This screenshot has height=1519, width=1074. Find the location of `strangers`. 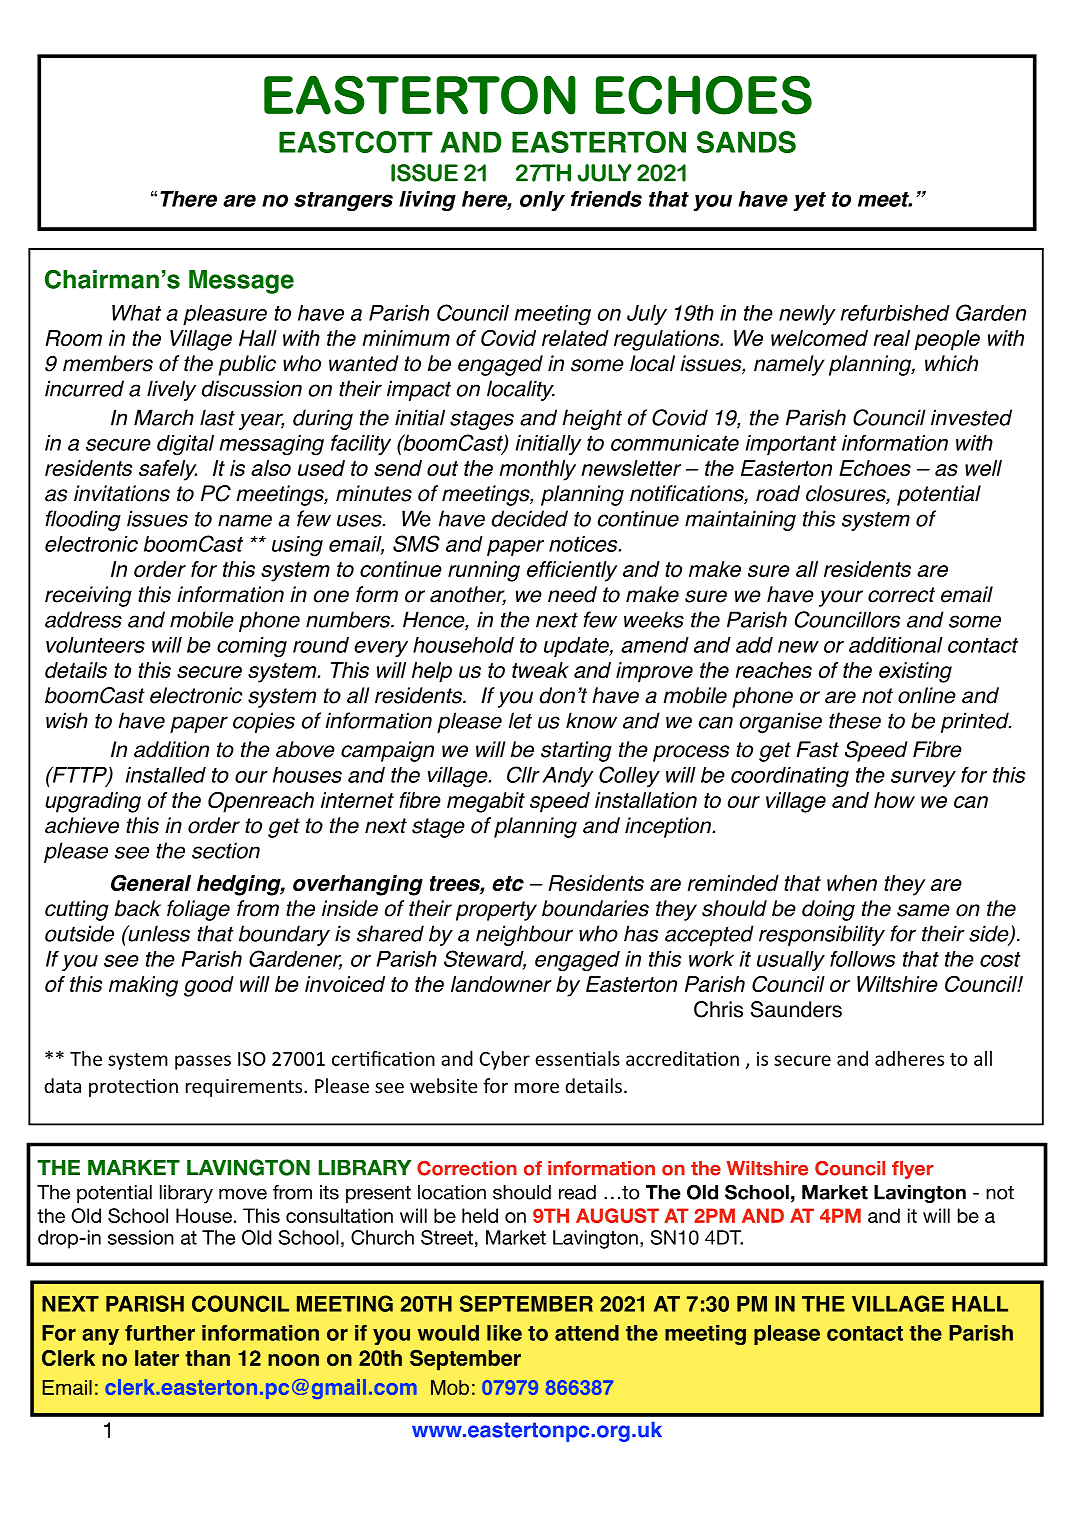

strangers is located at coordinates (343, 202).
